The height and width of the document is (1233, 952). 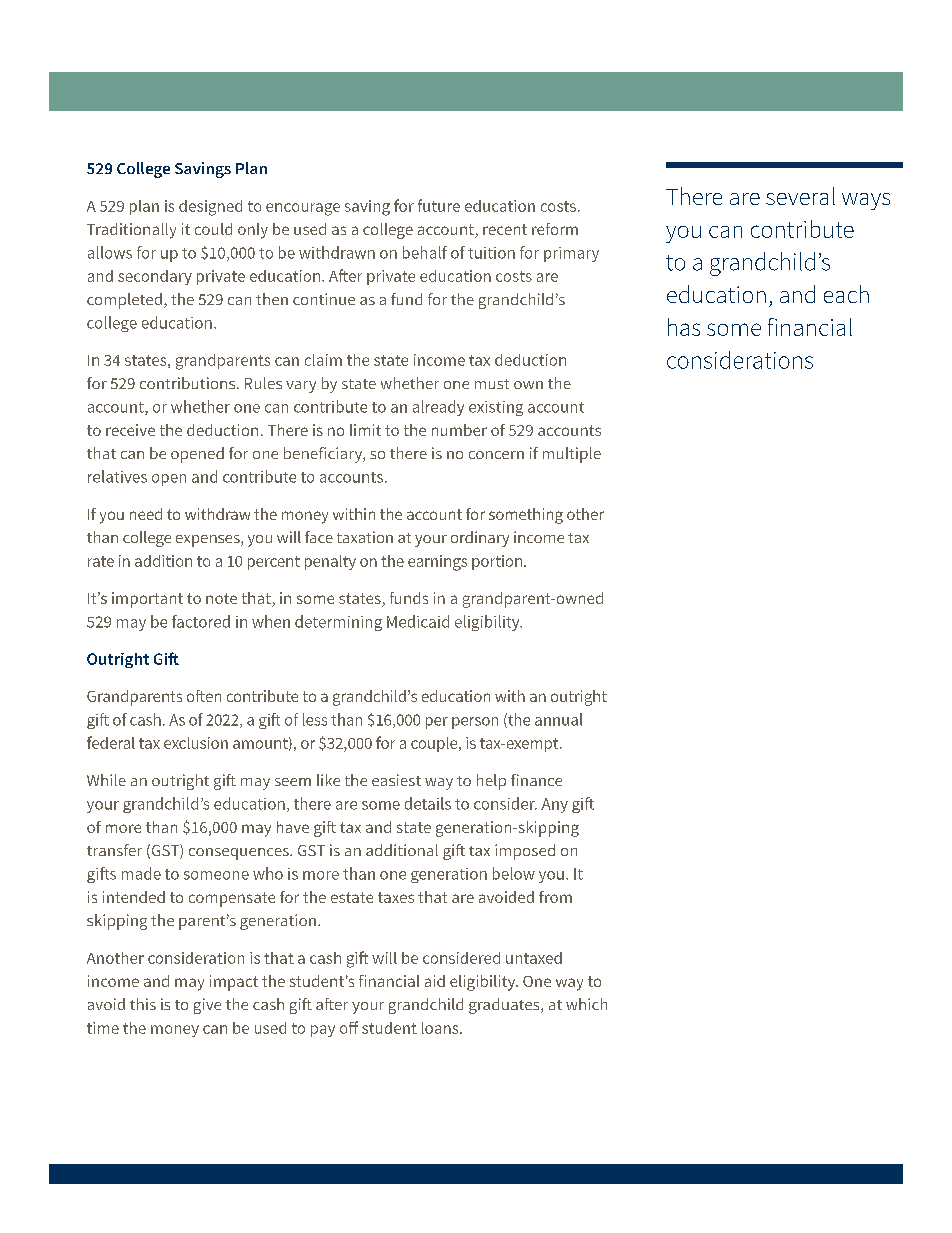 What do you see at coordinates (586, 1004) in the document?
I see `which` at bounding box center [586, 1004].
